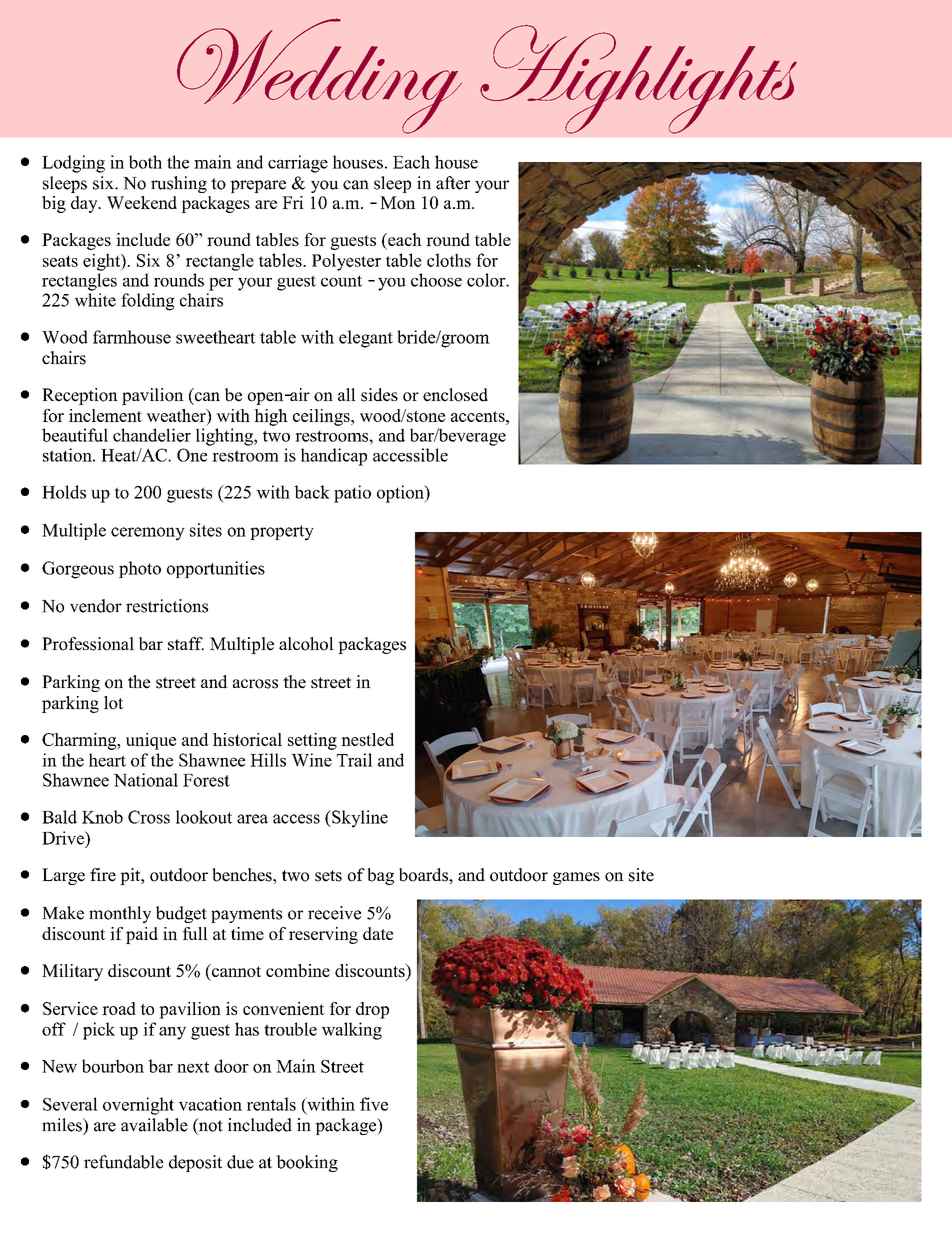 The width and height of the screenshot is (952, 1233). Describe the element at coordinates (479, 416) in the screenshot. I see `accents` at that location.
